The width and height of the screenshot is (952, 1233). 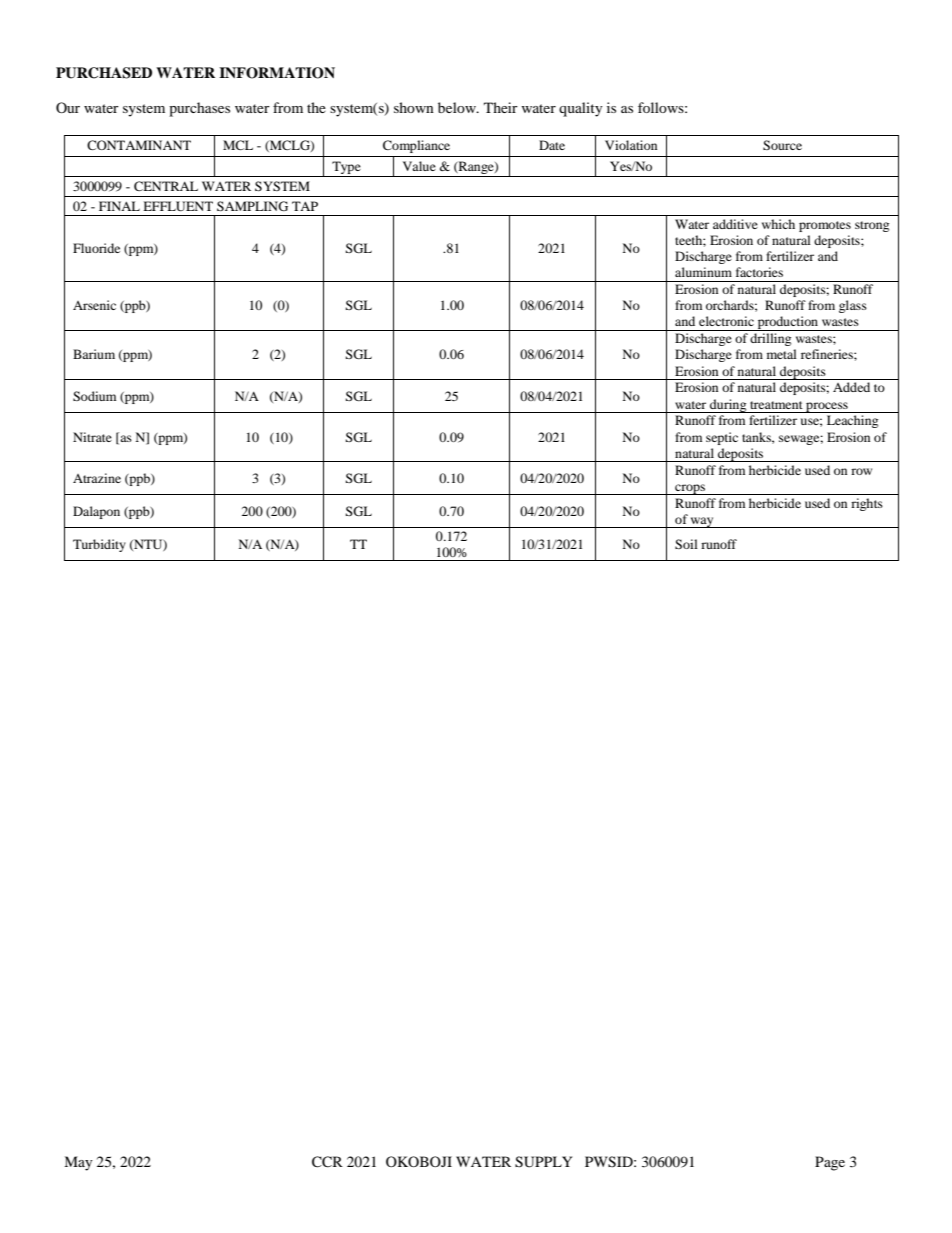 What do you see at coordinates (788, 323) in the screenshot?
I see `production` at bounding box center [788, 323].
